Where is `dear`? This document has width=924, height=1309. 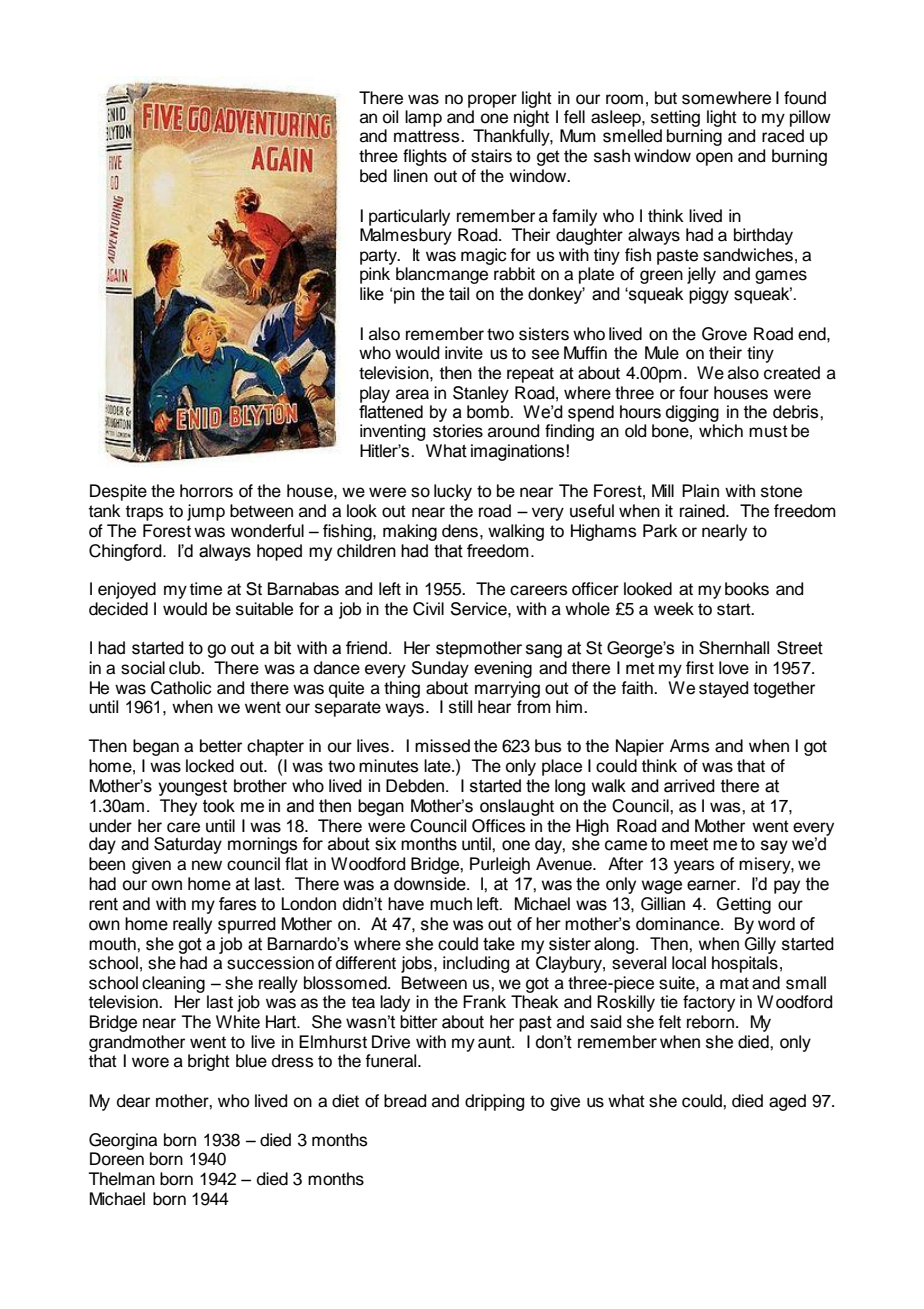 dear is located at coordinates (133, 1101).
